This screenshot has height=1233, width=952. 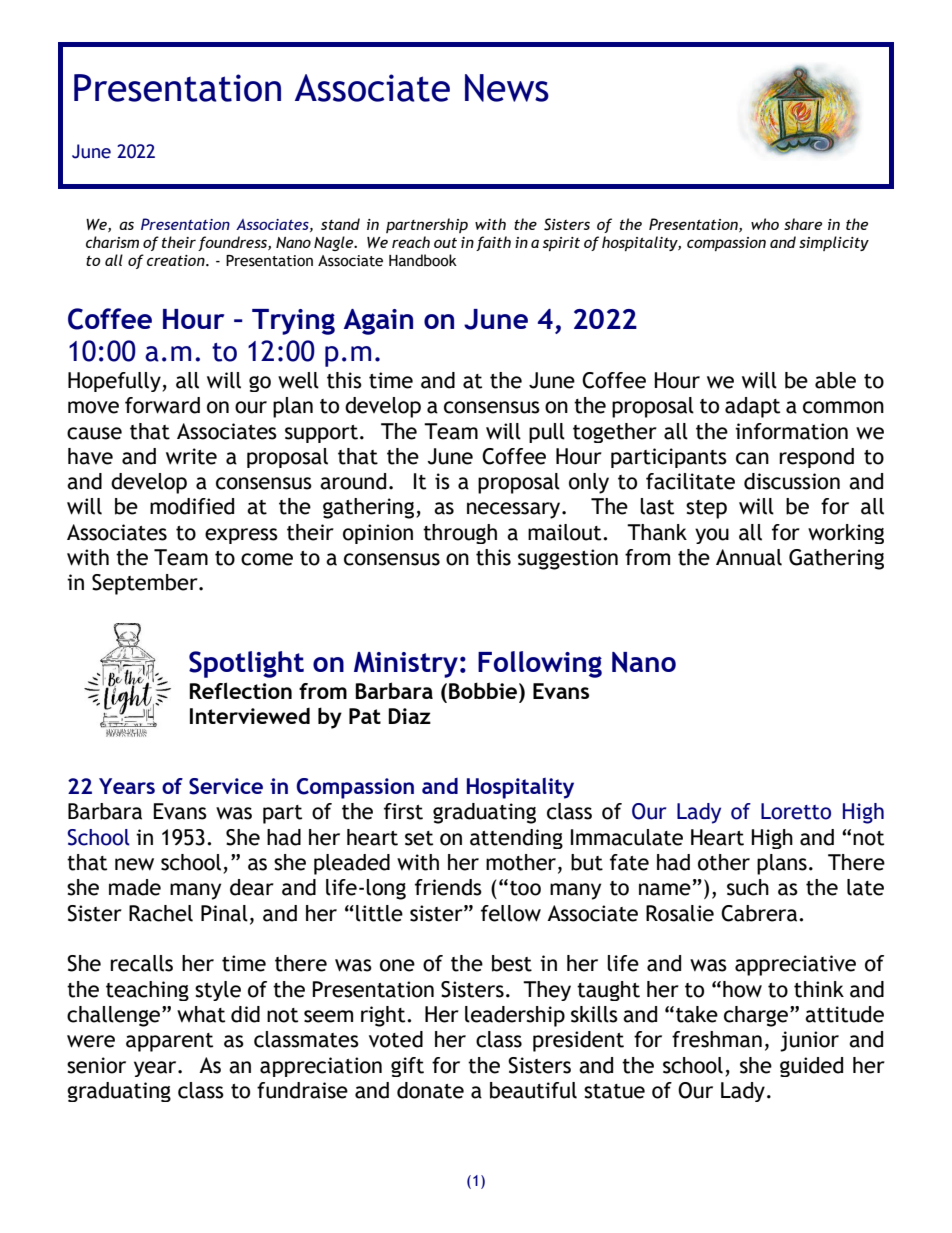 I want to click on charism, so click(x=112, y=242).
